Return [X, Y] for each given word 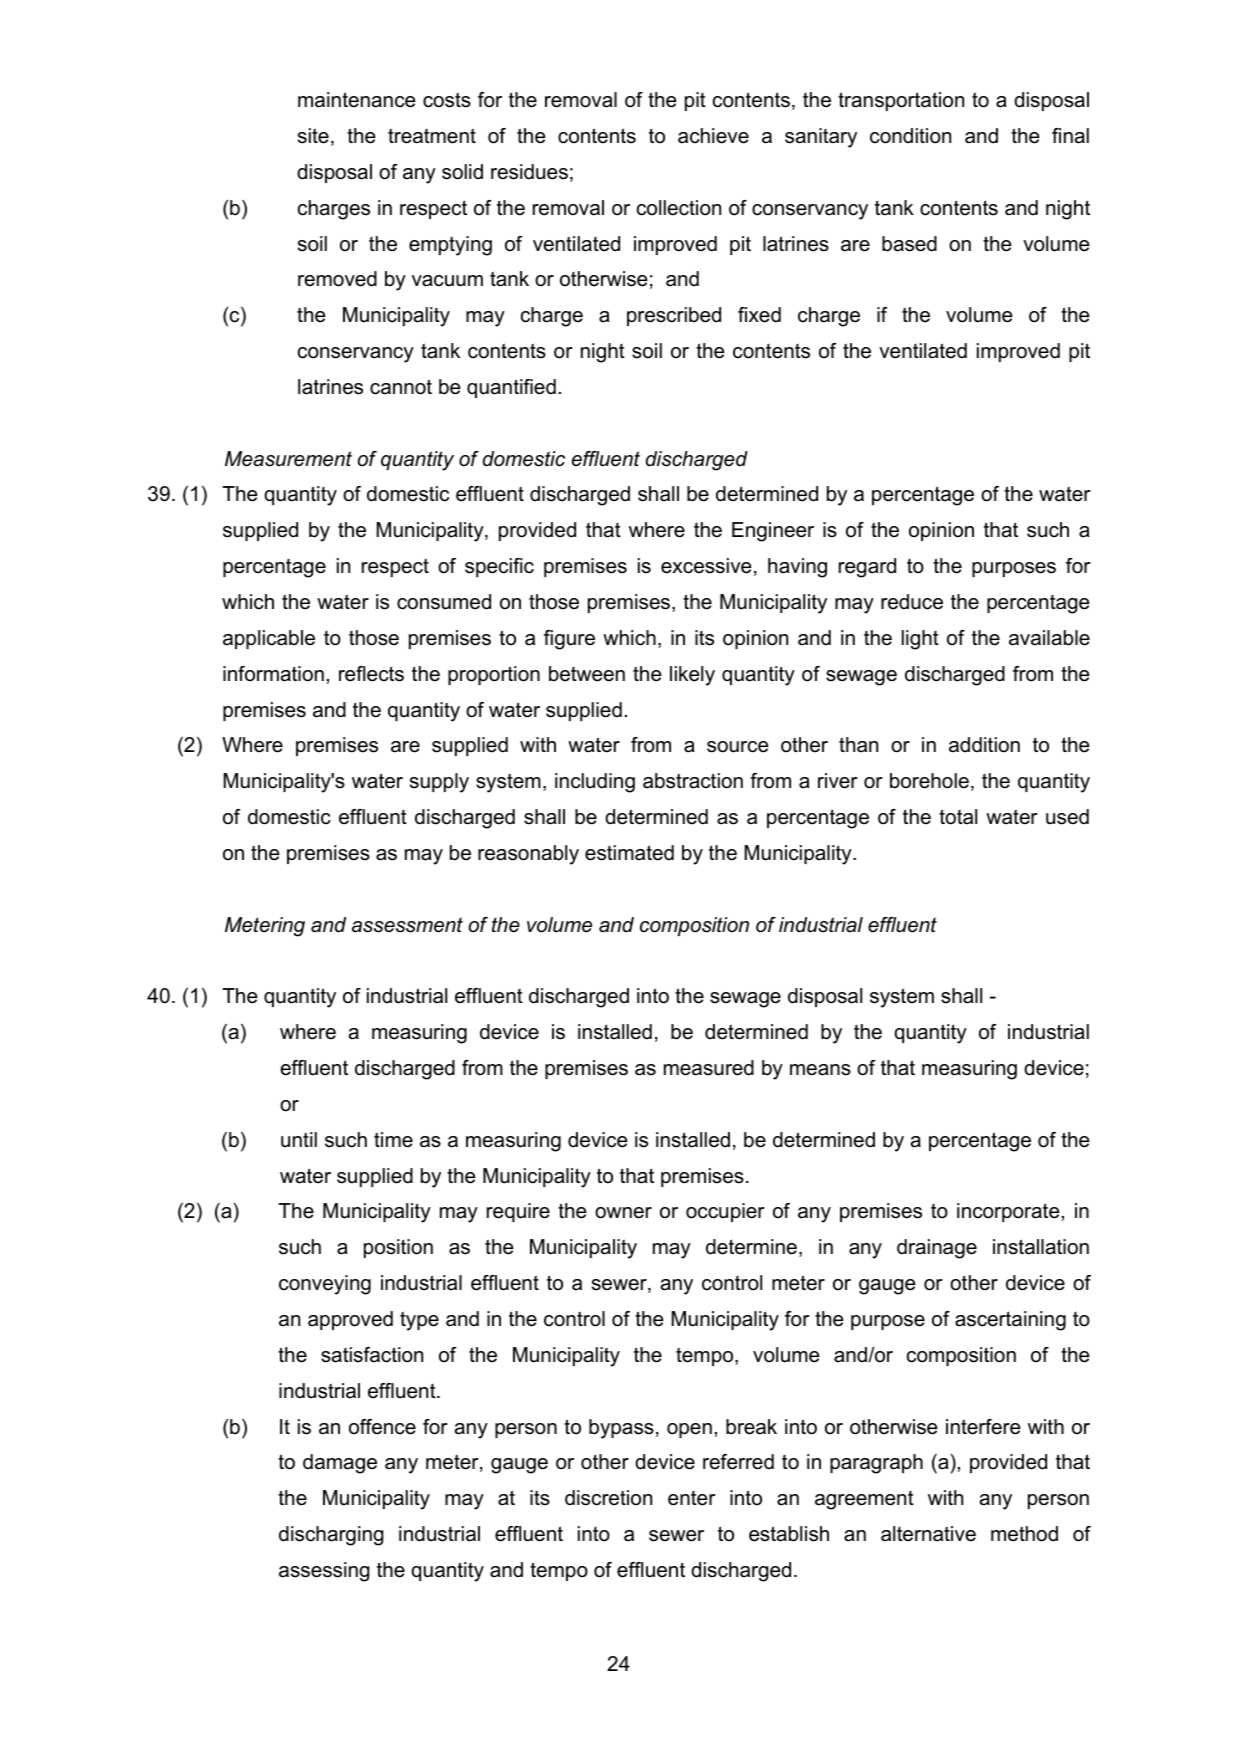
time [393, 1140]
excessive [706, 566]
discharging [331, 1536]
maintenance [357, 100]
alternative [928, 1534]
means [820, 1070]
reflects [371, 674]
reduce [912, 602]
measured [709, 1068]
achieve [713, 136]
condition [910, 136]
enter [692, 1498]
